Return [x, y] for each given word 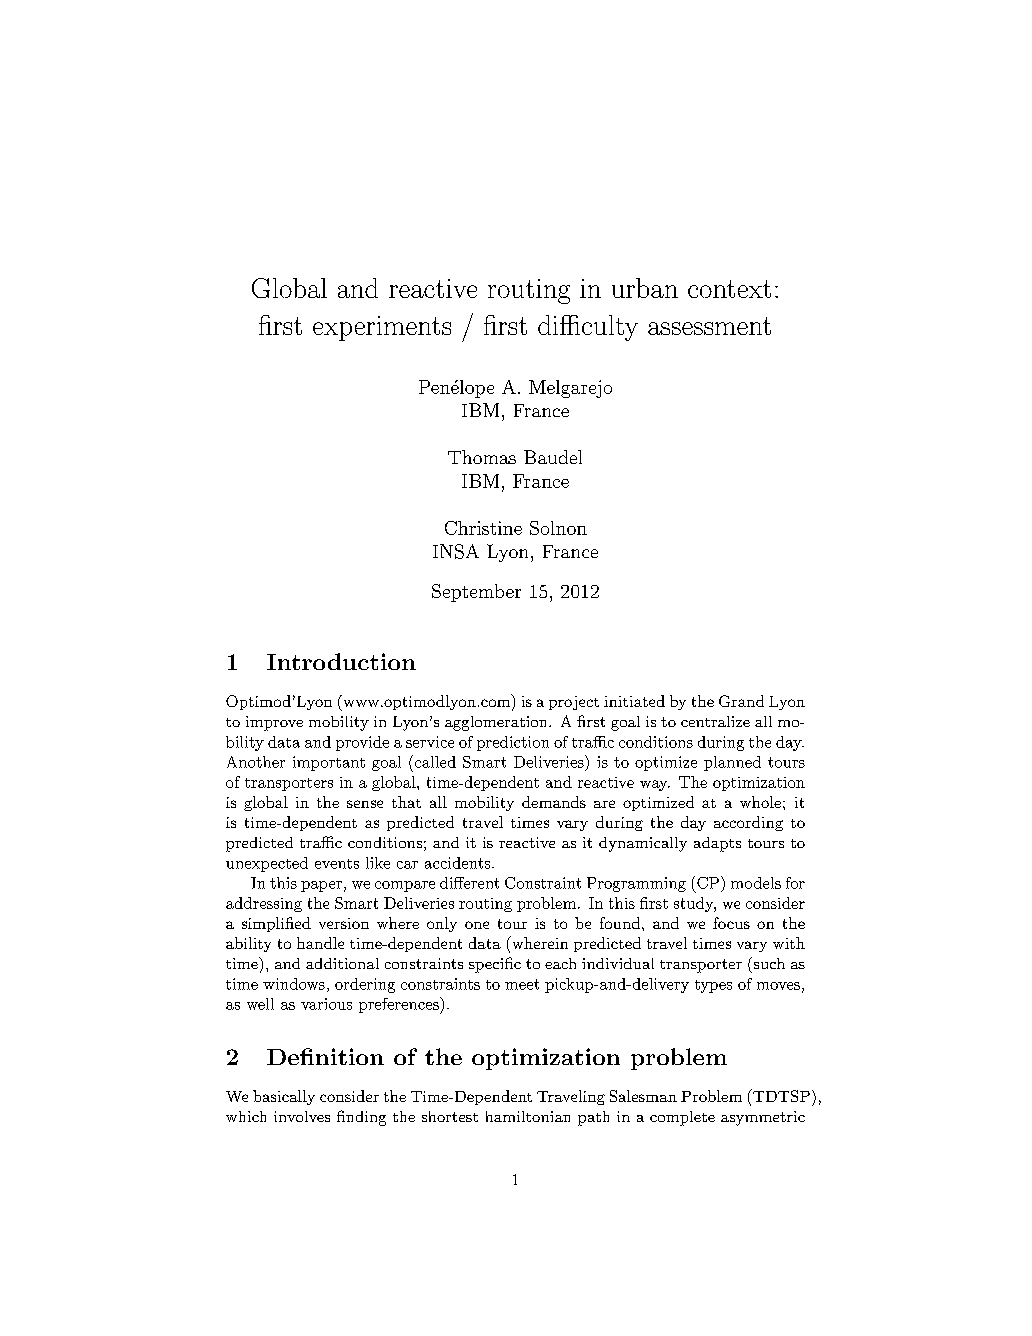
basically [284, 1097]
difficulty [588, 328]
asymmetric [763, 1118]
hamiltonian [528, 1116]
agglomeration [497, 723]
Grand [741, 701]
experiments [382, 328]
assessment [709, 326]
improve [274, 723]
